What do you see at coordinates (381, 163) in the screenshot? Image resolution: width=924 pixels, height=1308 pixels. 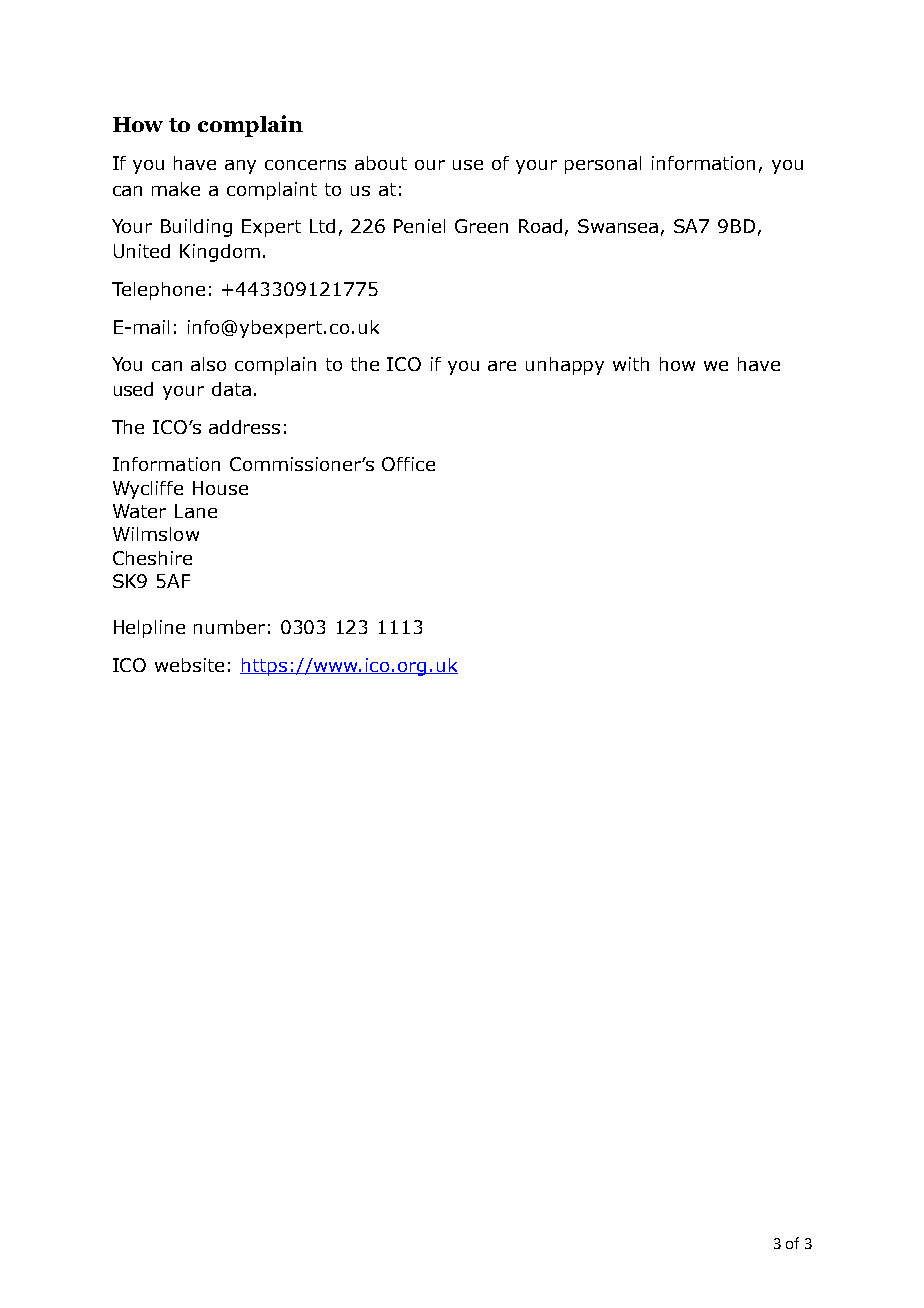 I see `about` at bounding box center [381, 163].
